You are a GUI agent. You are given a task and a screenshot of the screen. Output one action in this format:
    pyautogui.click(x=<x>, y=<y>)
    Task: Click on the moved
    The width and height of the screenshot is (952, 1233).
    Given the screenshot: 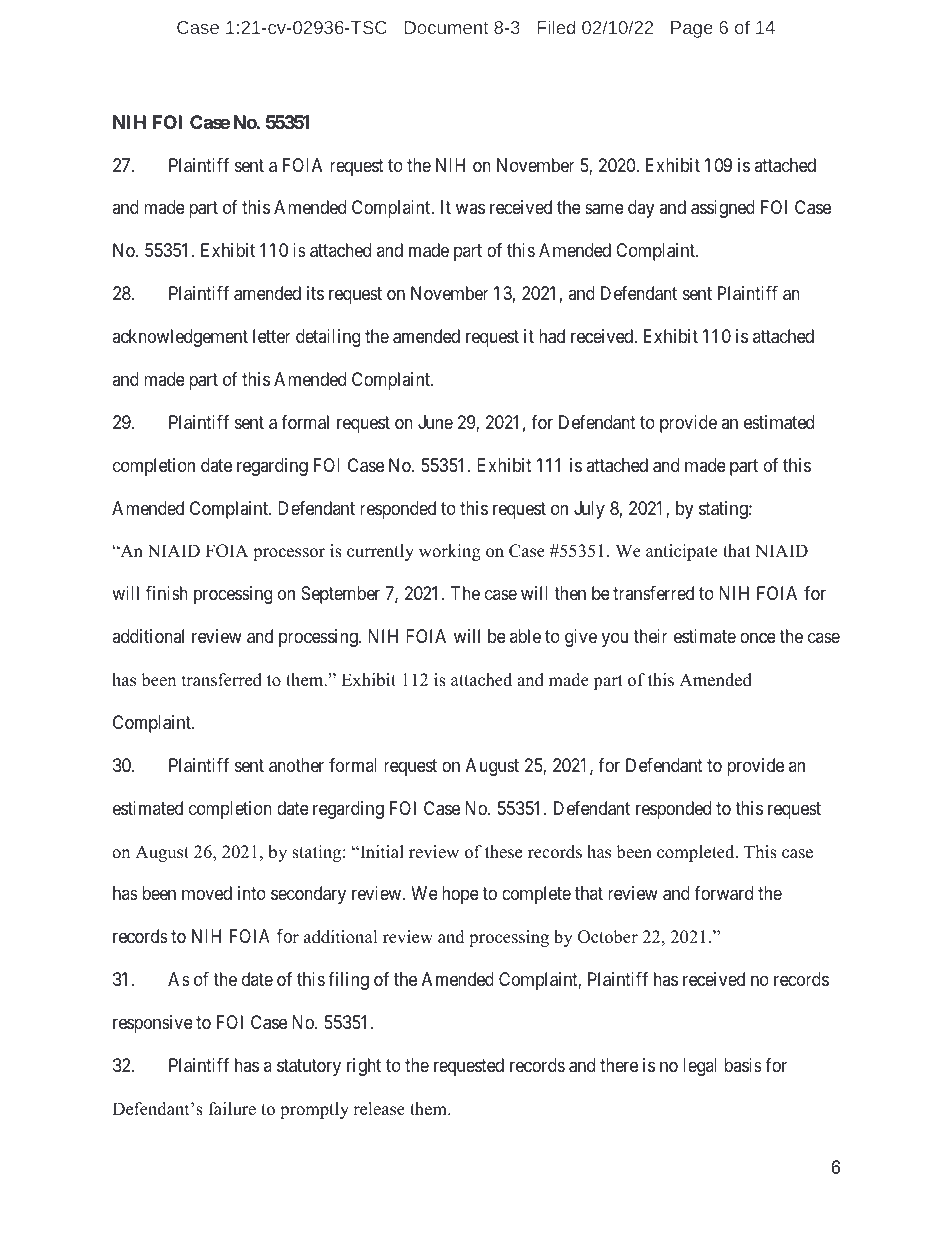 What is the action you would take?
    pyautogui.click(x=207, y=893)
